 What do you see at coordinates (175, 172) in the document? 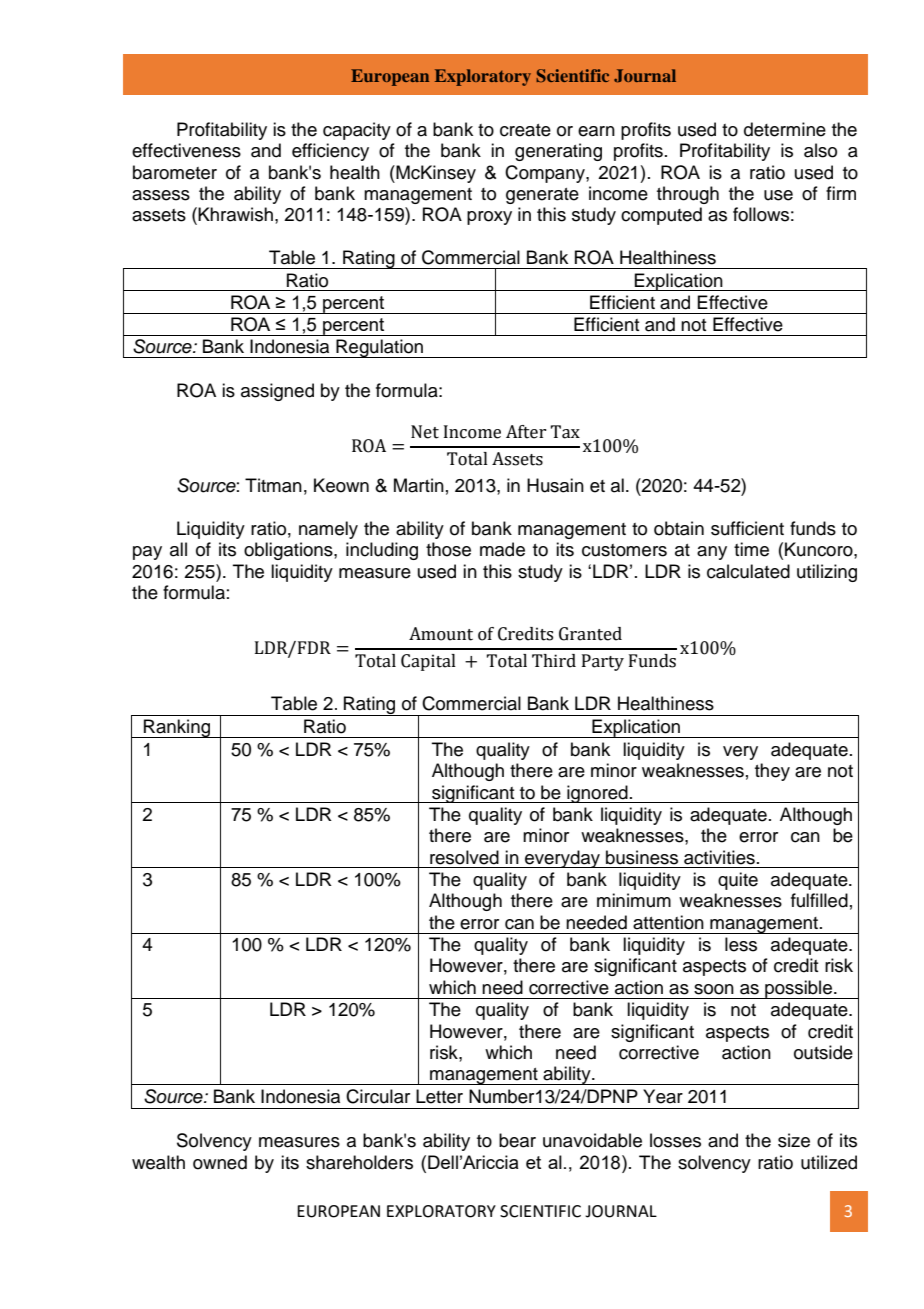
I see `barometer` at bounding box center [175, 172].
